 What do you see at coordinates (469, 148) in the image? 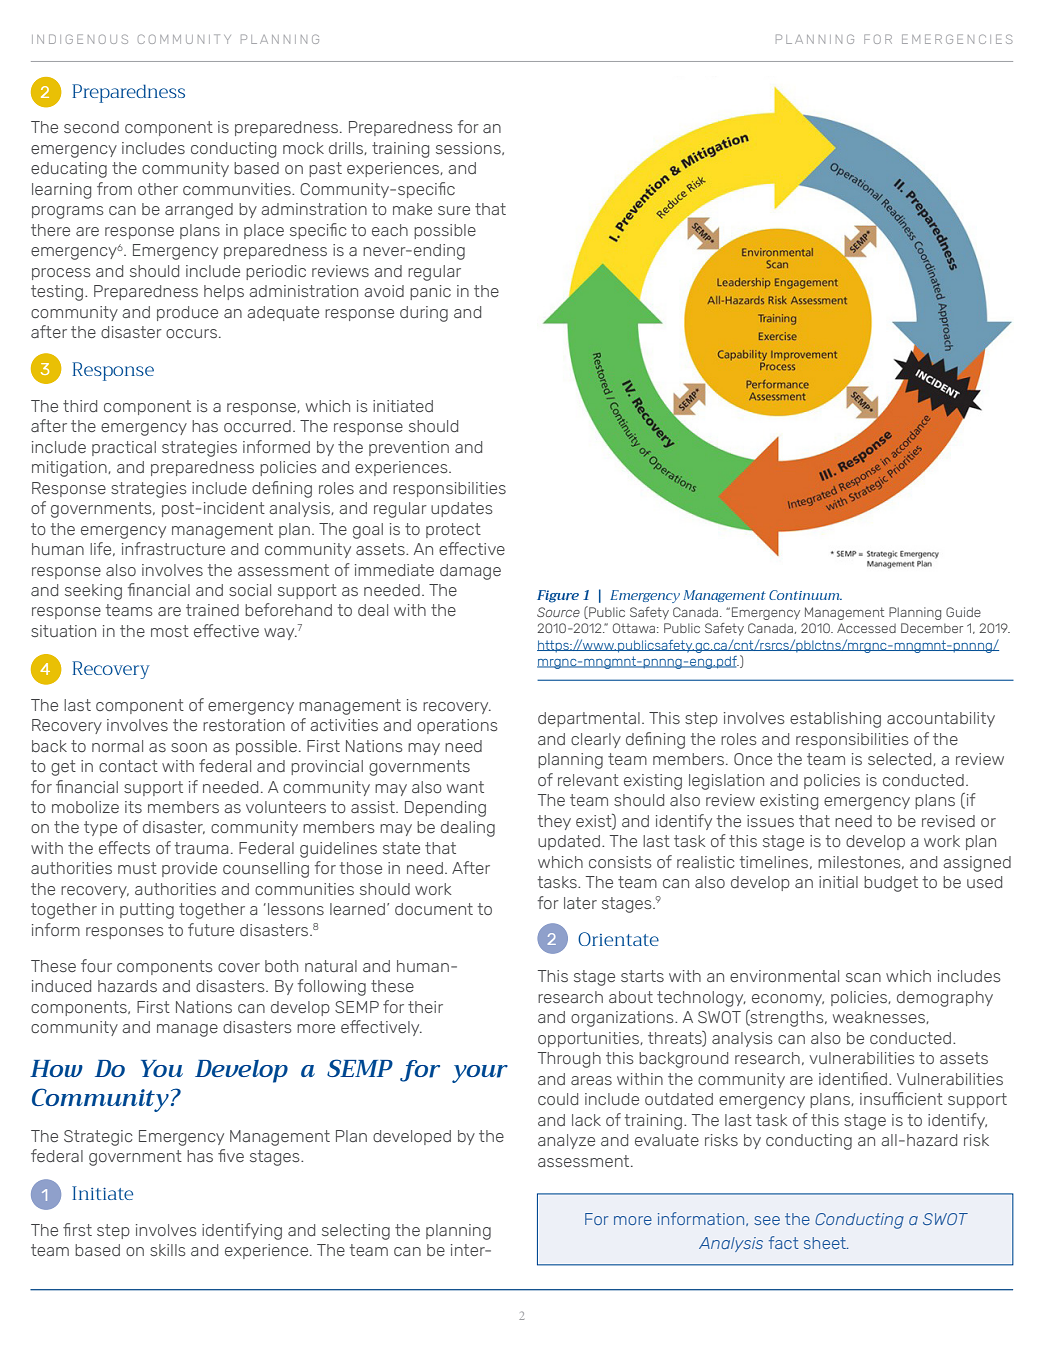
I see `sessions` at bounding box center [469, 148].
